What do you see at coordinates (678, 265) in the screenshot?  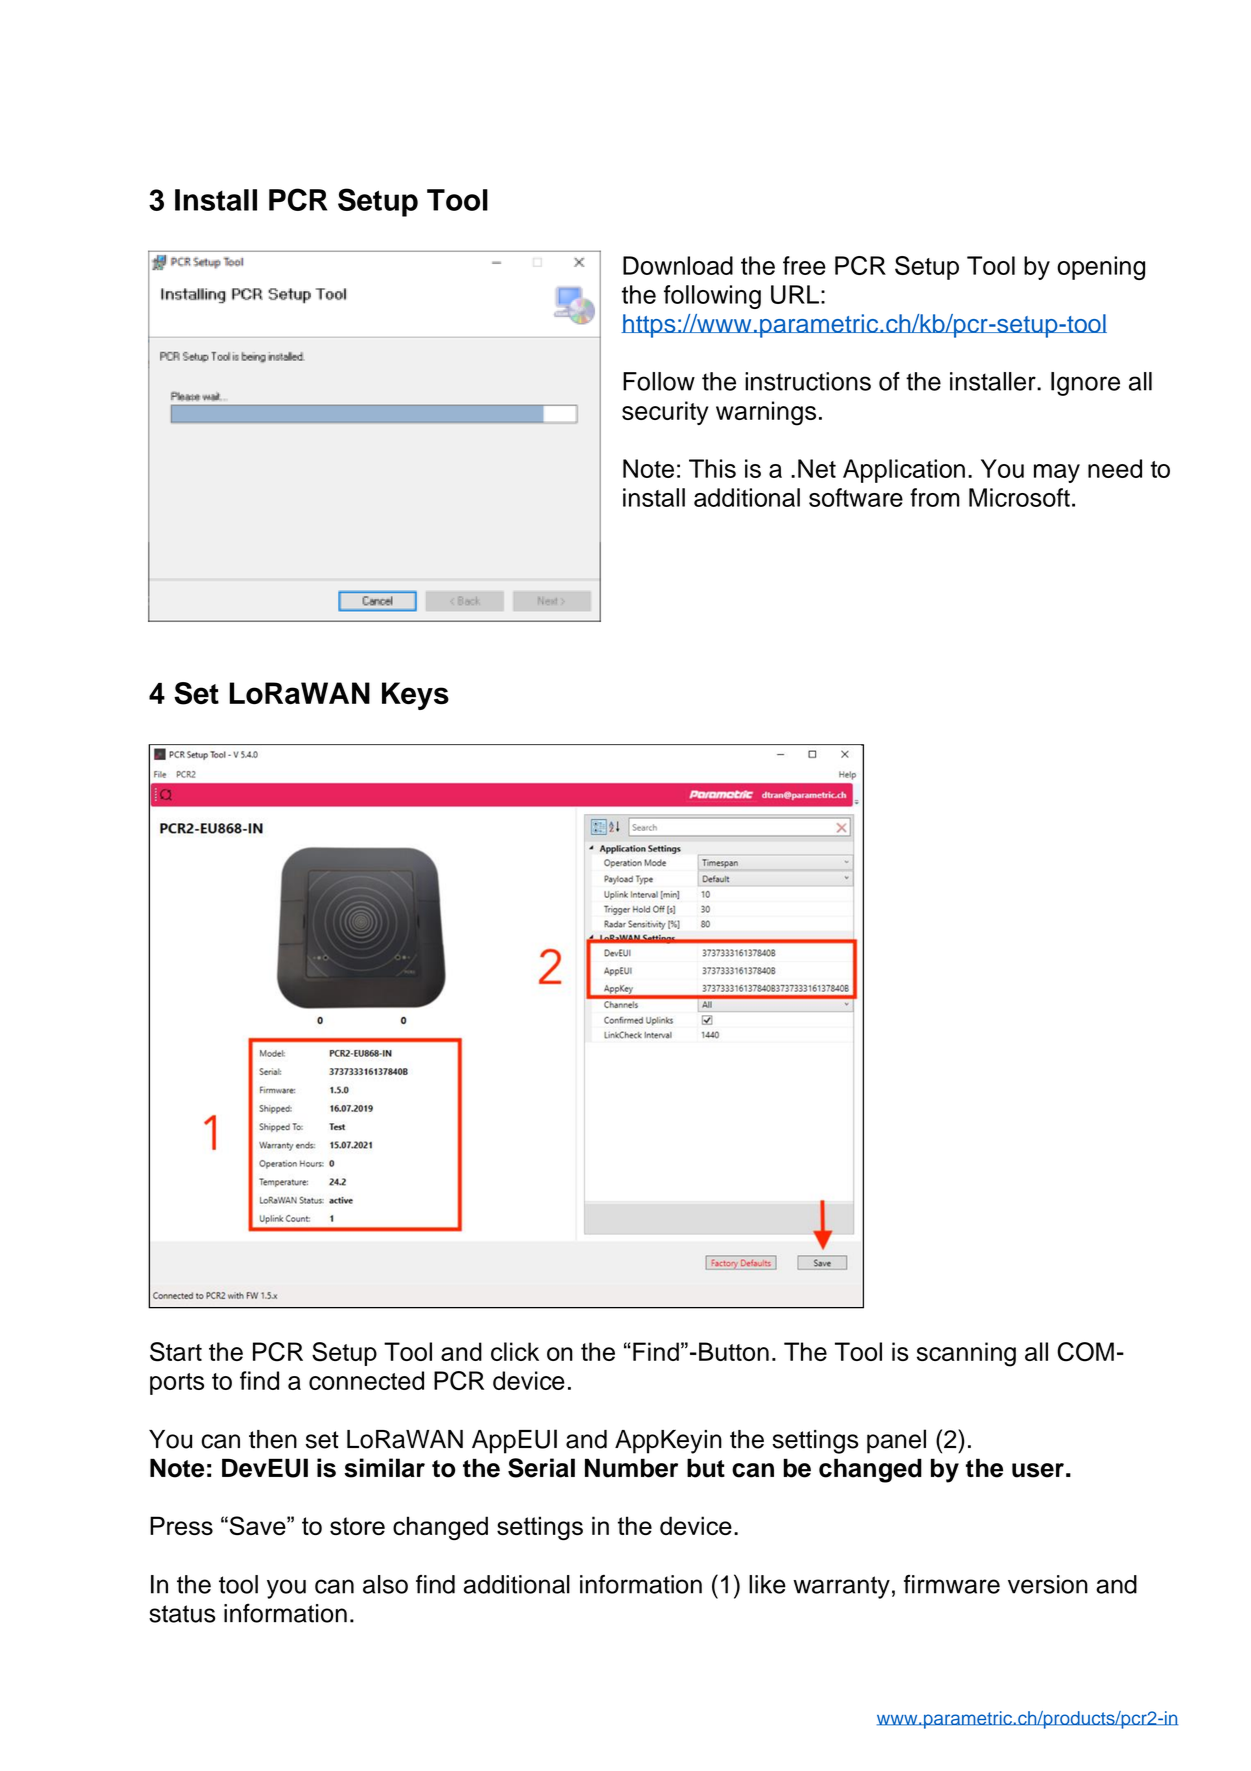 I see `Download` at bounding box center [678, 265].
